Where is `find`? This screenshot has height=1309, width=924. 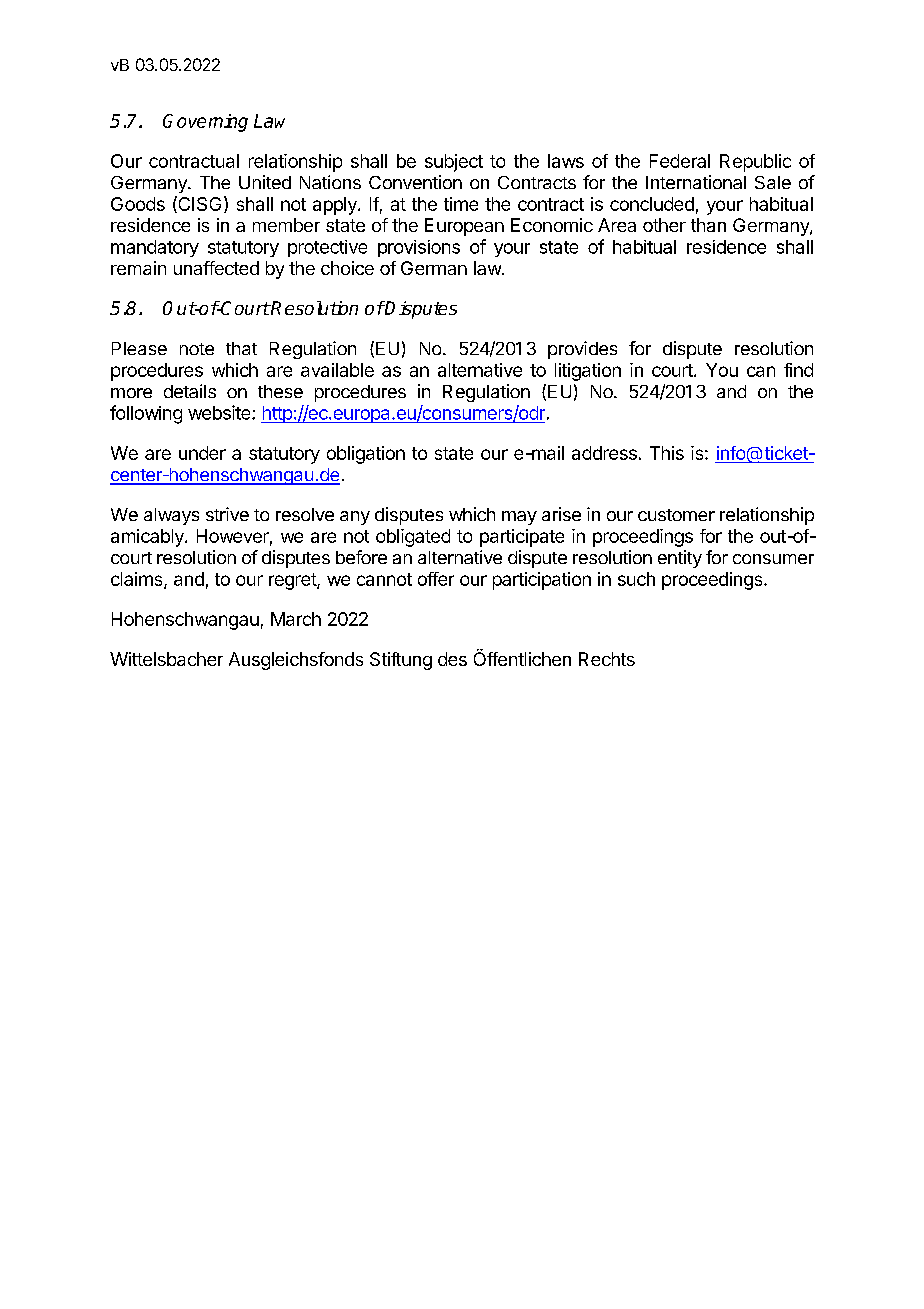 find is located at coordinates (798, 370).
